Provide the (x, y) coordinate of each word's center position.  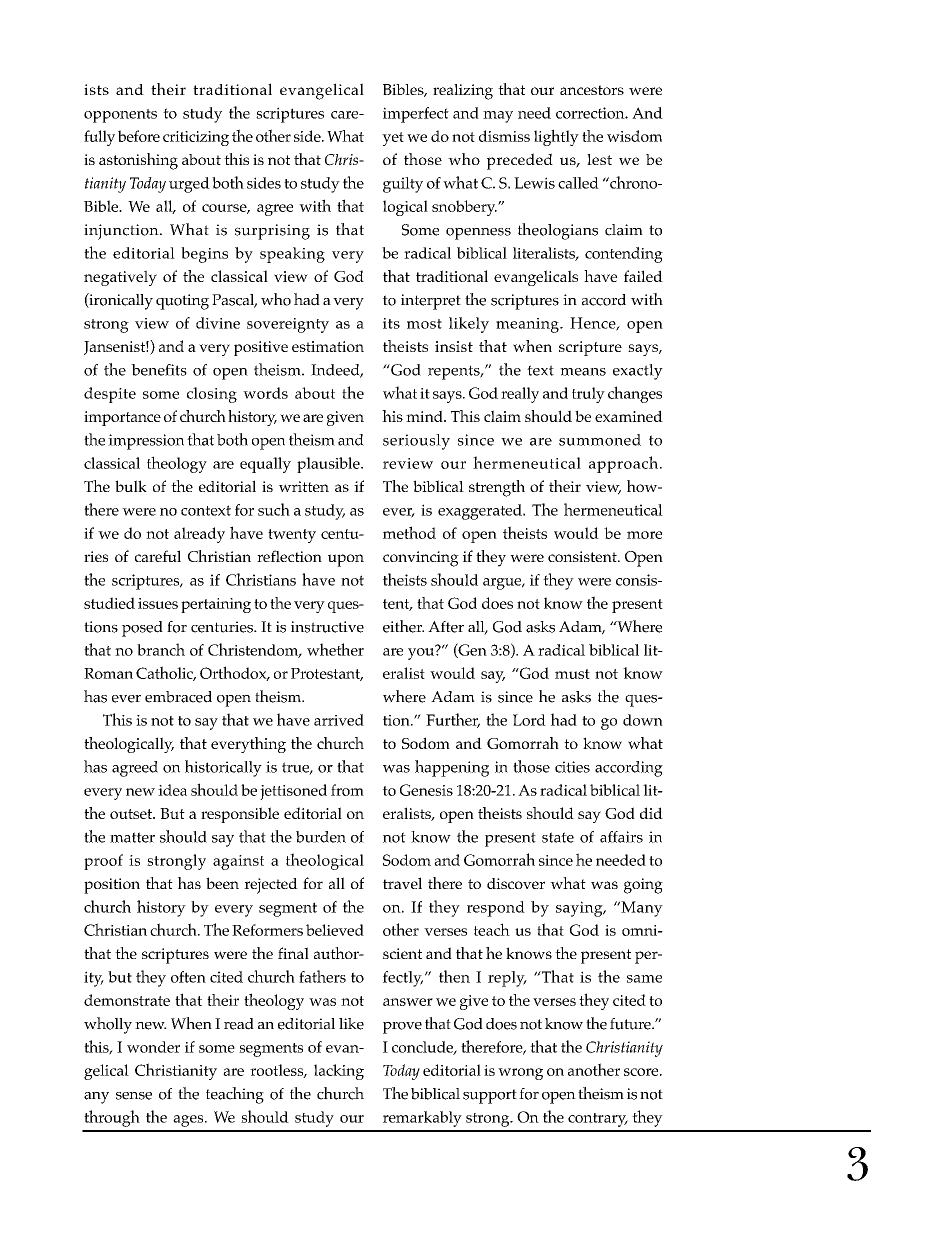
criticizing (196, 138)
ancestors (592, 90)
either (403, 626)
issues (158, 603)
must (572, 674)
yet (393, 139)
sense (134, 1096)
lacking (339, 1072)
